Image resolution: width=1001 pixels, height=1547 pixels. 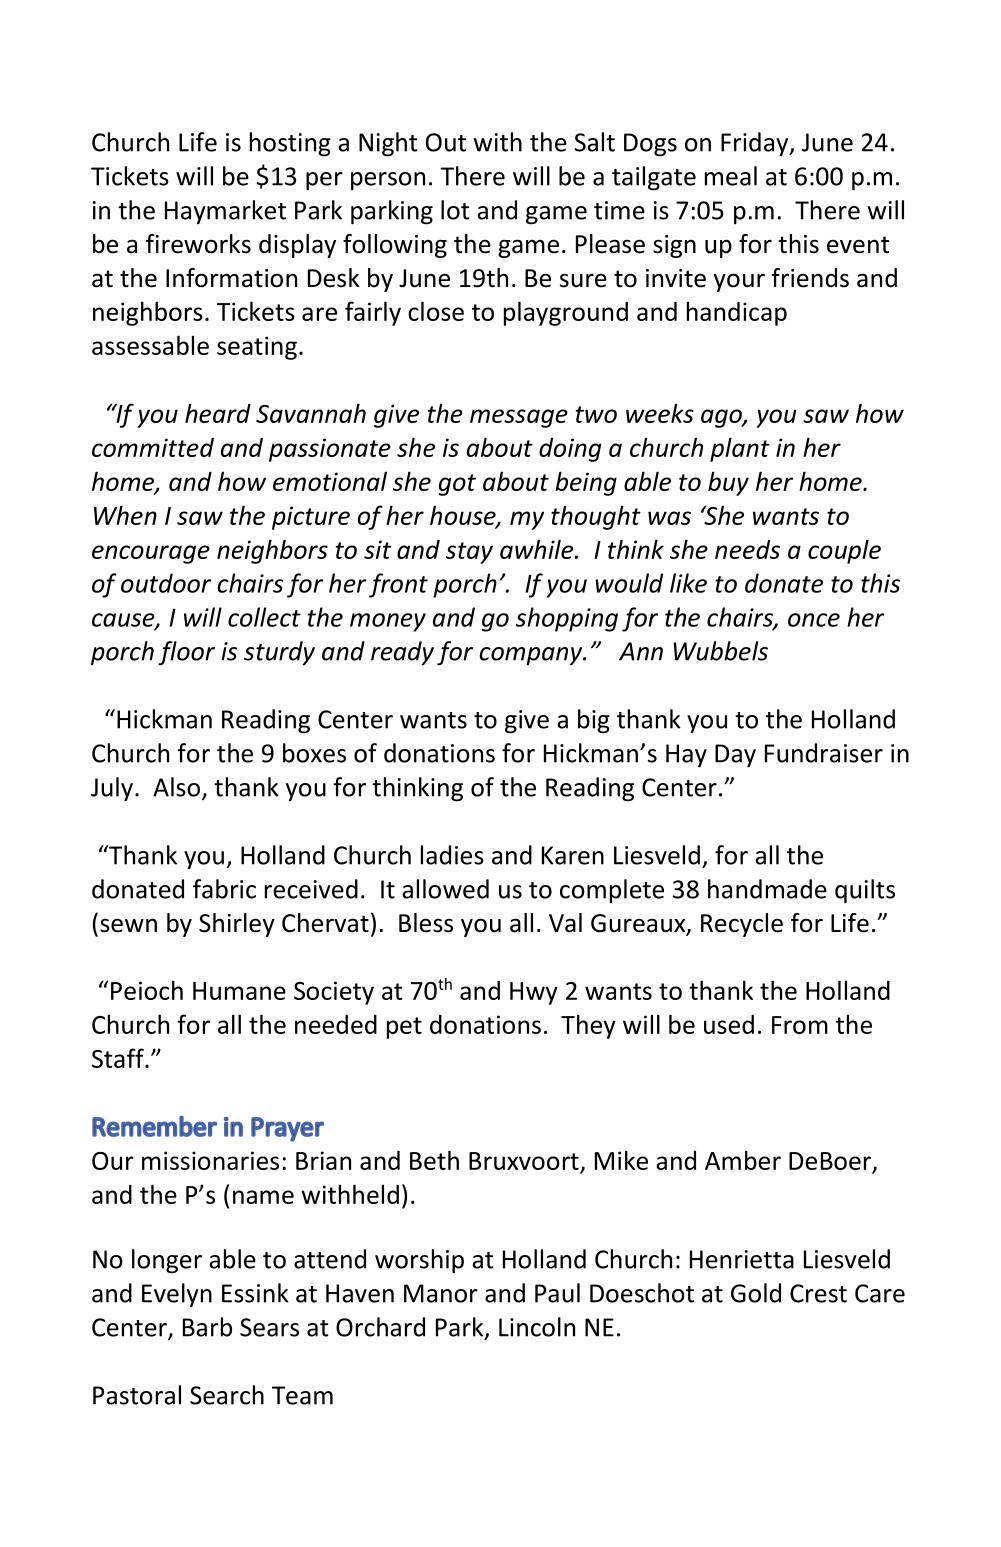 I want to click on Haymarket, so click(x=225, y=212).
